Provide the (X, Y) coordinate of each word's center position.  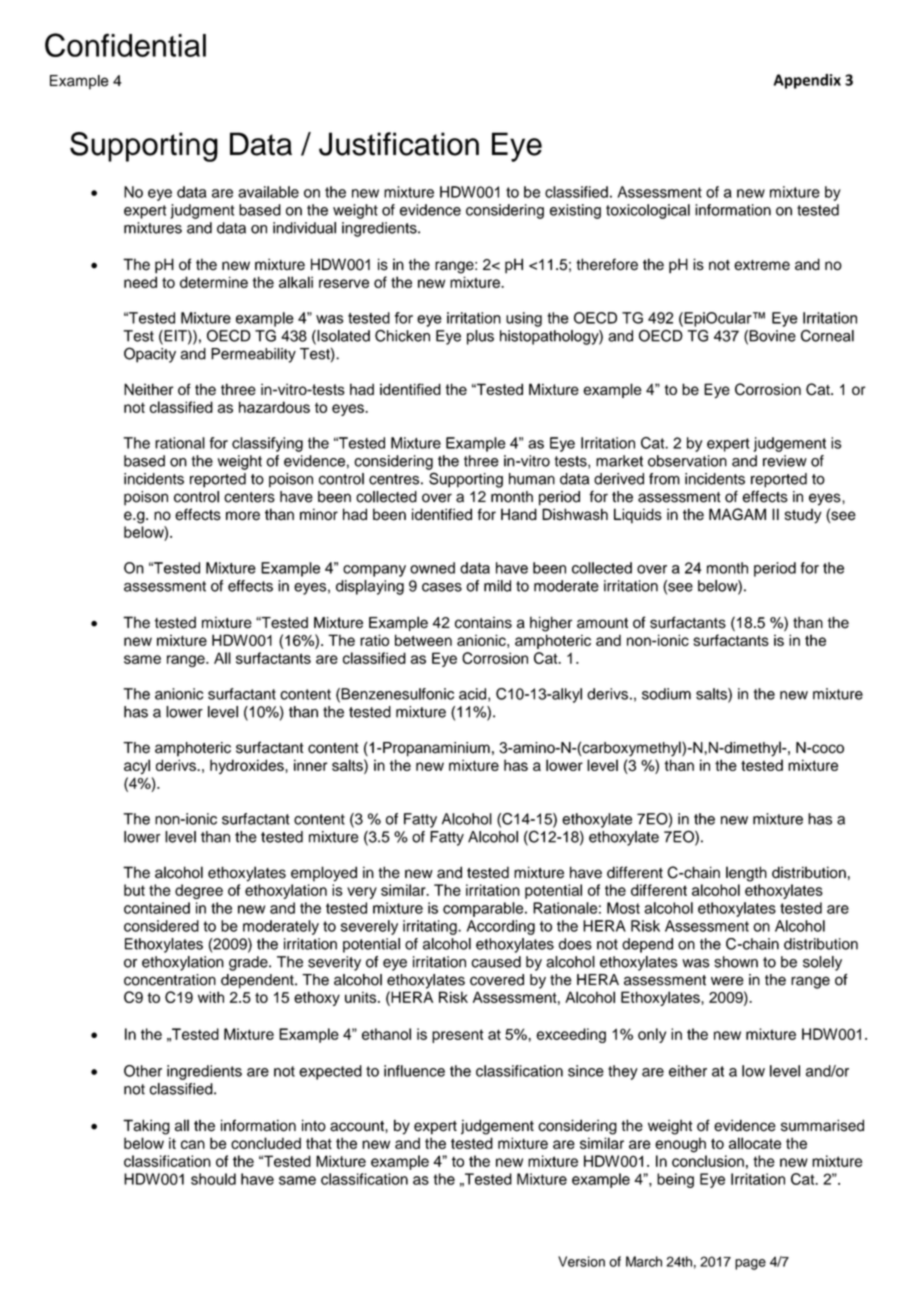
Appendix (807, 81)
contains (483, 623)
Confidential (125, 45)
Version (581, 1261)
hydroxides (248, 766)
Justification (399, 144)
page (750, 1264)
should (213, 1179)
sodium (666, 694)
